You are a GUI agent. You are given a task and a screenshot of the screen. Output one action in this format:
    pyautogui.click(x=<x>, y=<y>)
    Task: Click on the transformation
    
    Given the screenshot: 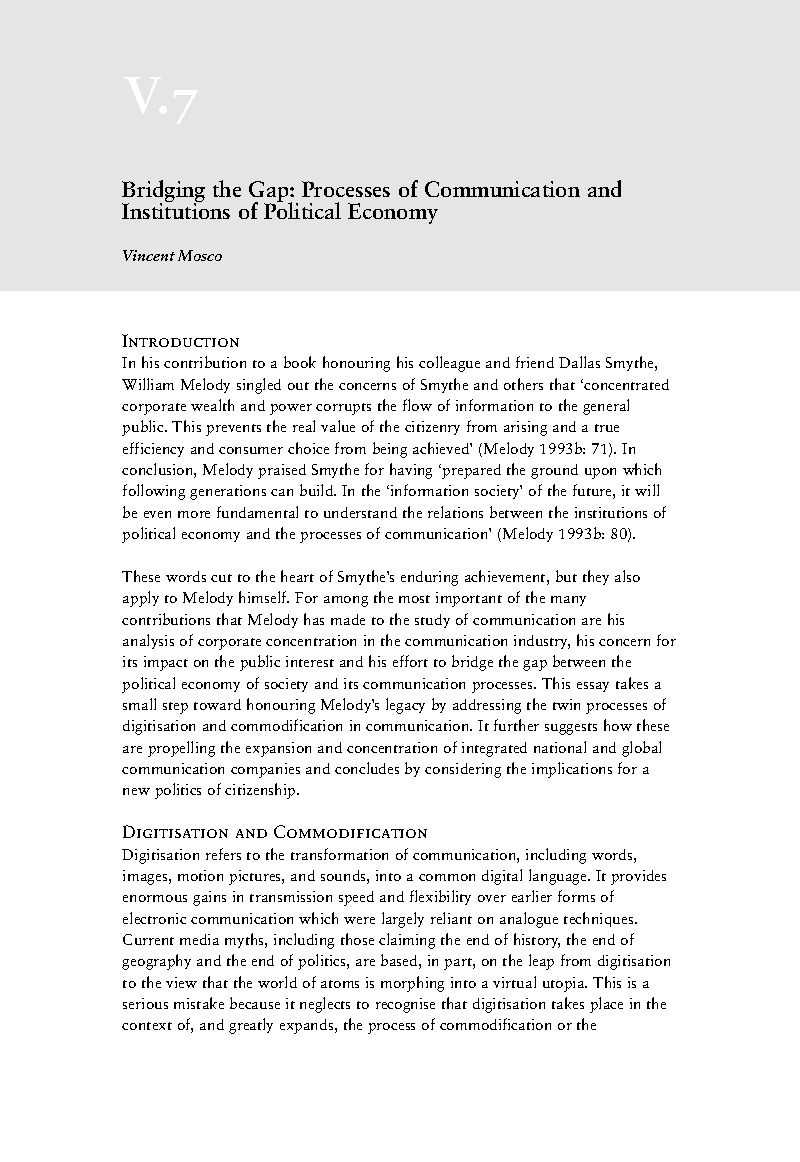 What is the action you would take?
    pyautogui.click(x=339, y=854)
